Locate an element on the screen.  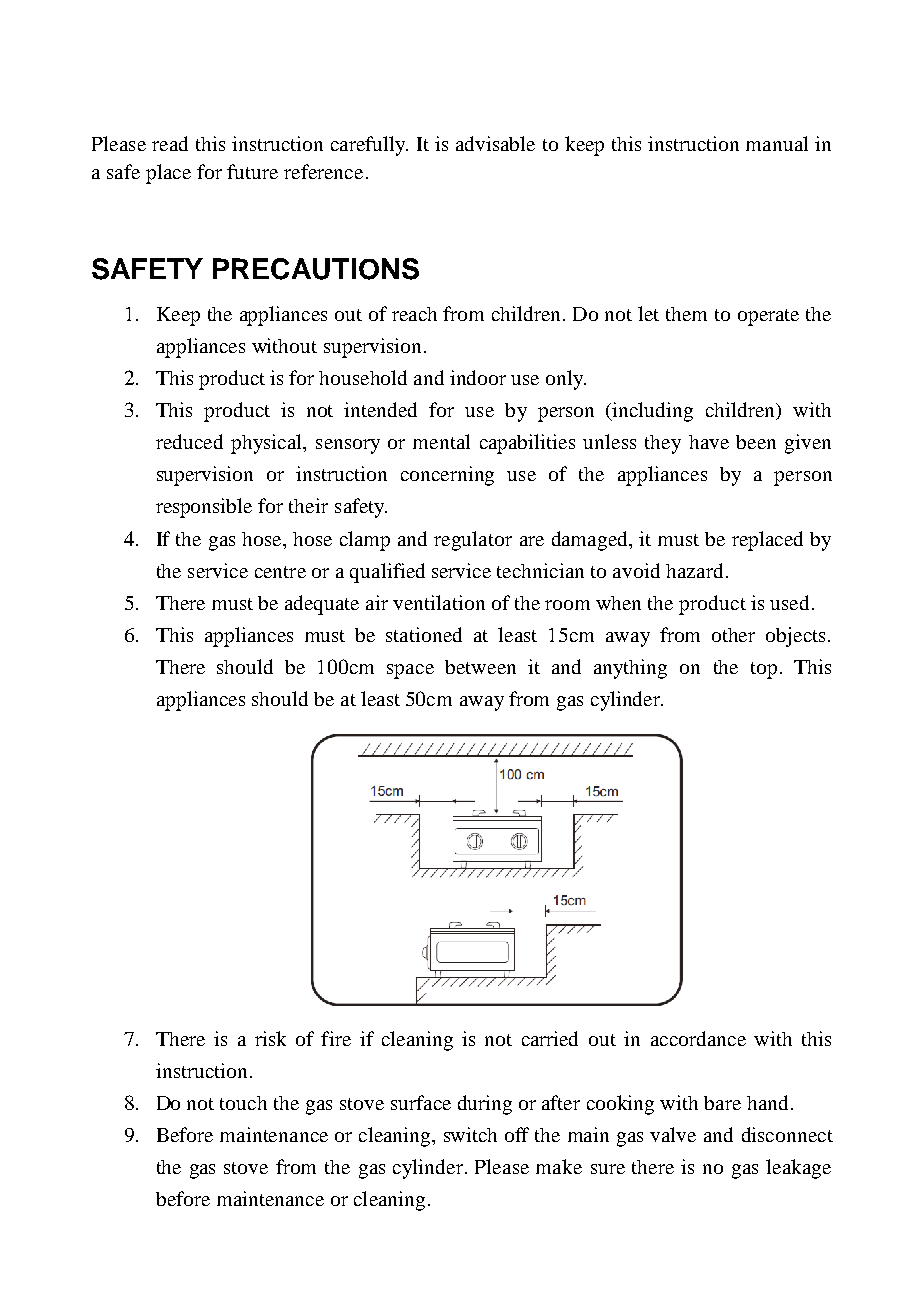
between is located at coordinates (480, 667).
